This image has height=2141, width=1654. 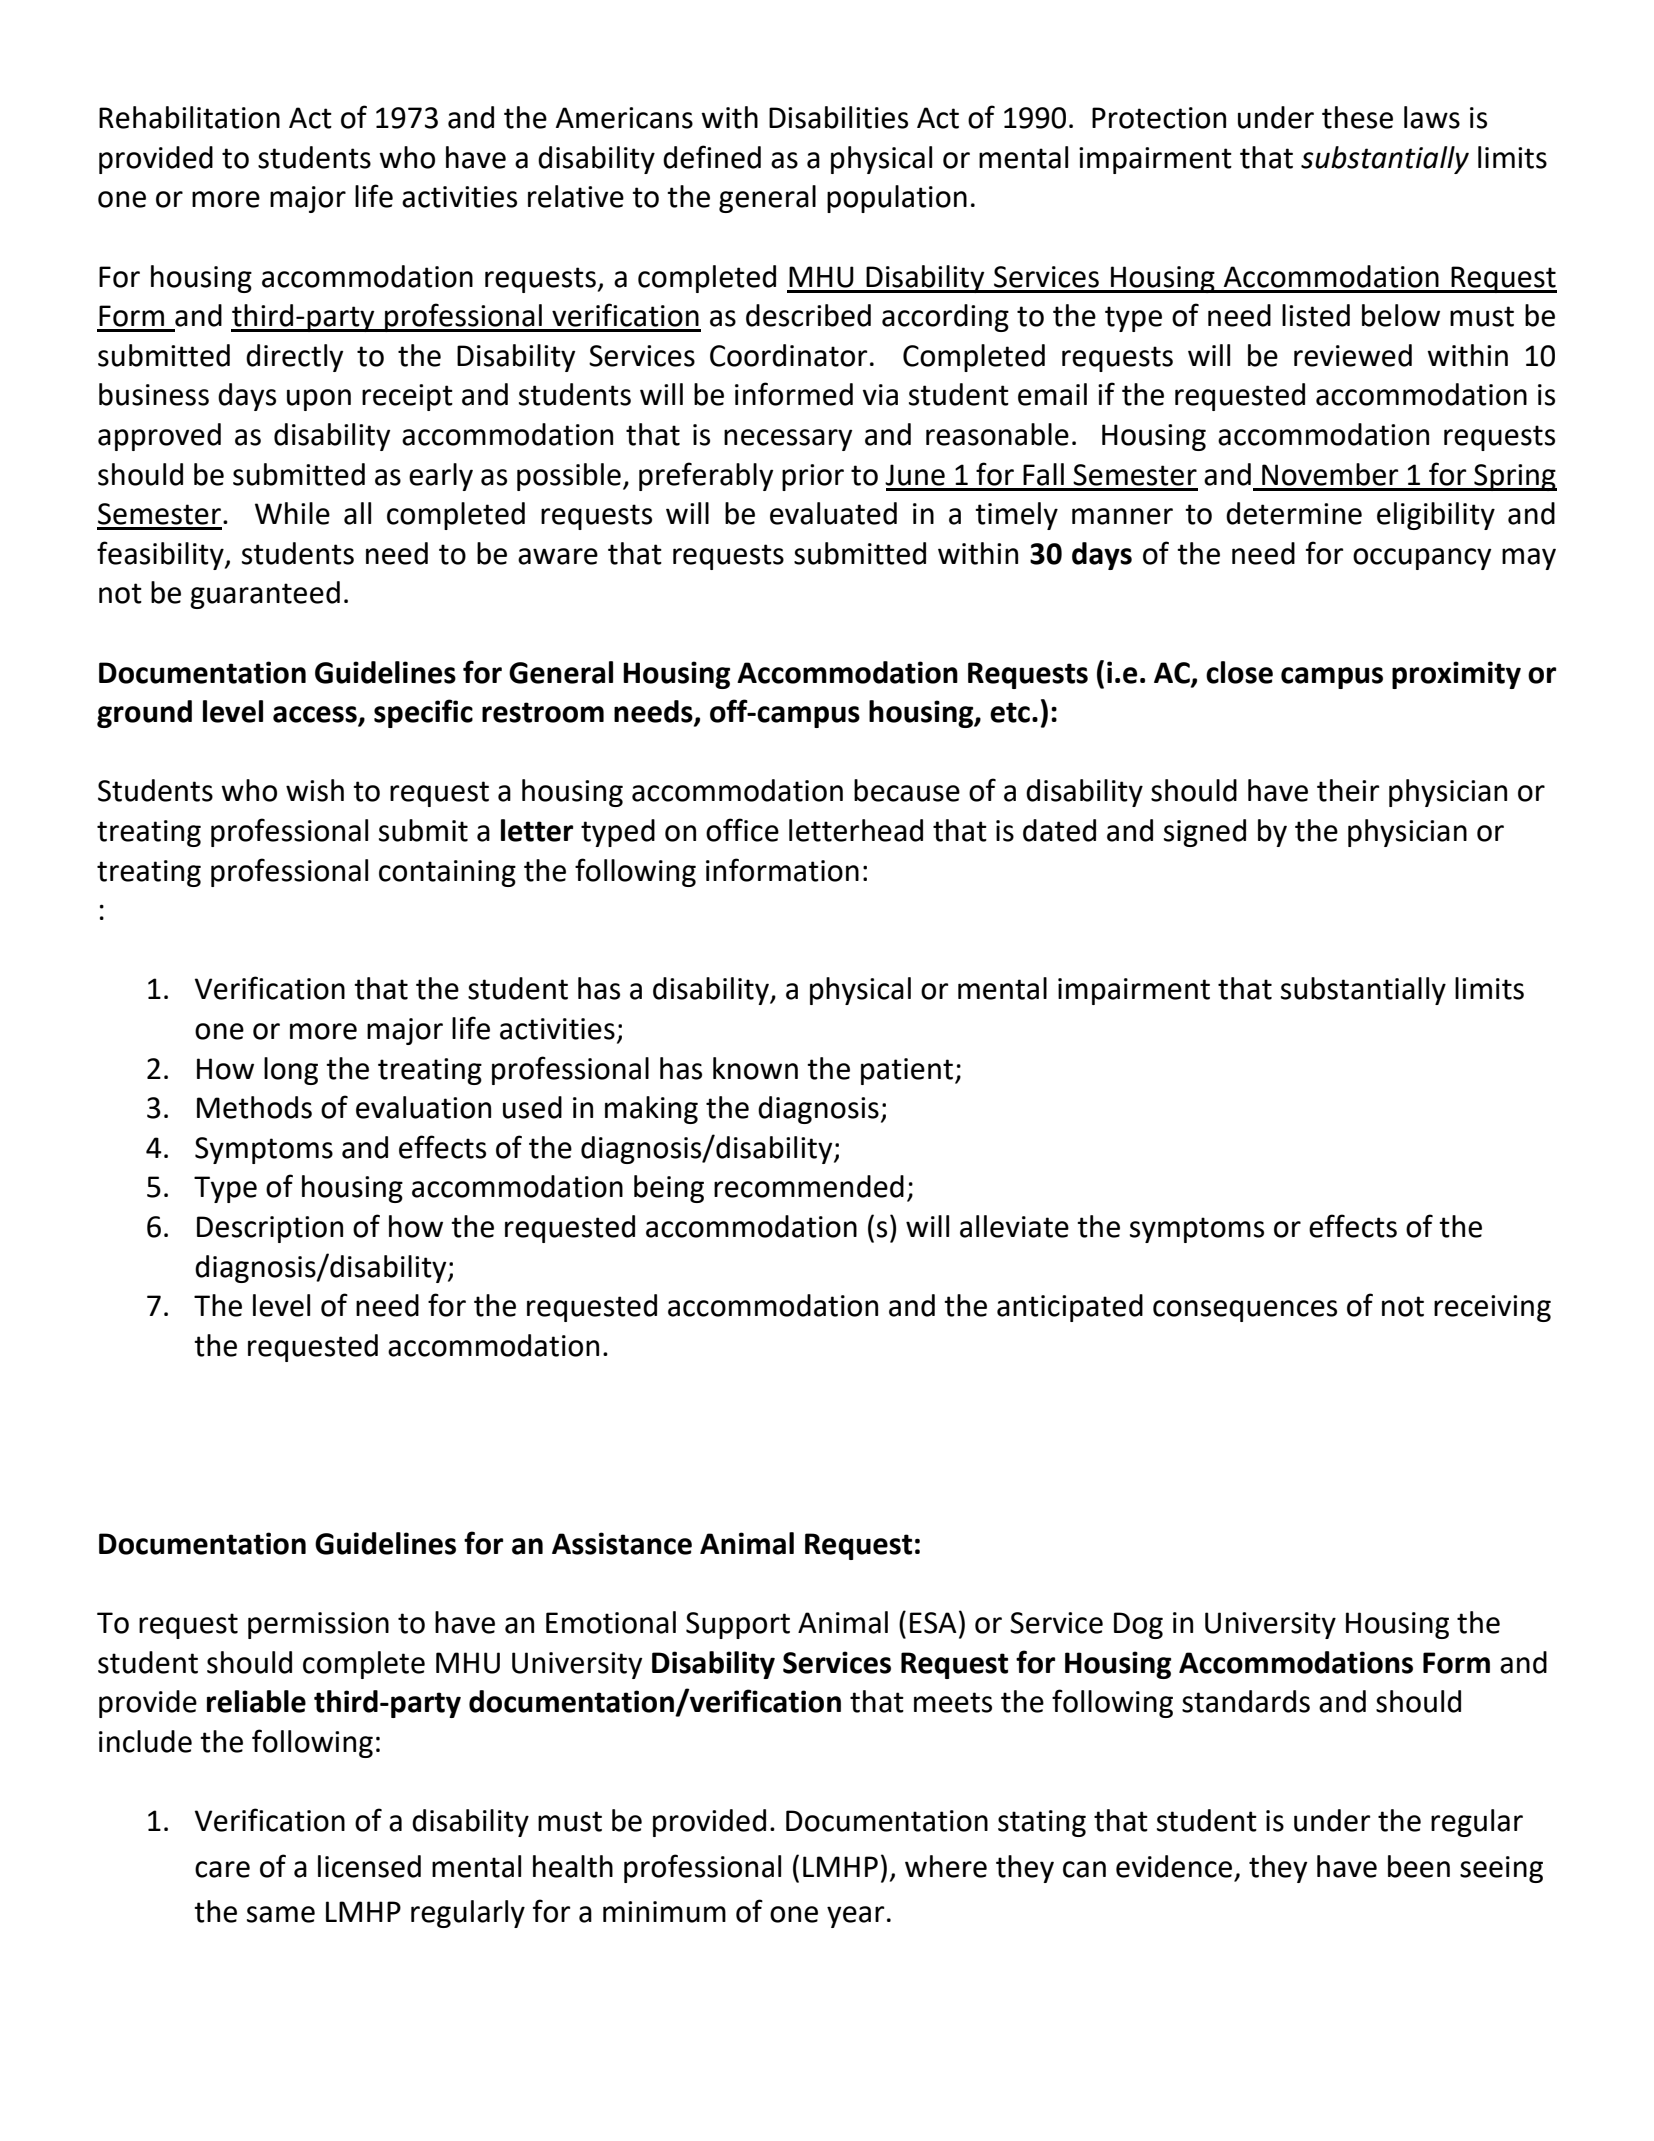 I want to click on access, so click(x=316, y=715).
